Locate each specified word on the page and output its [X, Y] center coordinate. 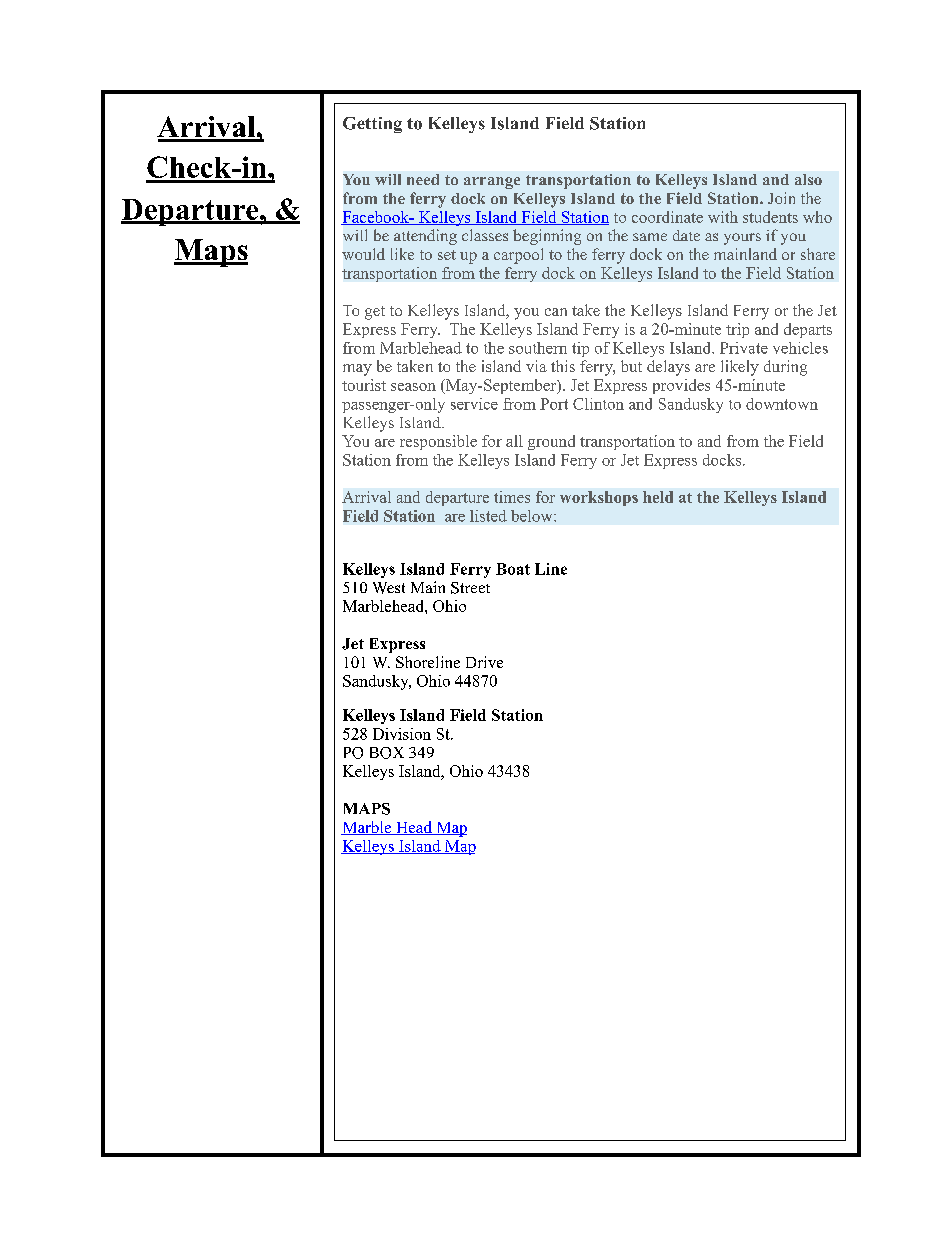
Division [402, 734]
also [808, 179]
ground [551, 442]
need [423, 179]
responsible [438, 442]
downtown [782, 404]
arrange [492, 183]
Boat [513, 569]
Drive [484, 662]
